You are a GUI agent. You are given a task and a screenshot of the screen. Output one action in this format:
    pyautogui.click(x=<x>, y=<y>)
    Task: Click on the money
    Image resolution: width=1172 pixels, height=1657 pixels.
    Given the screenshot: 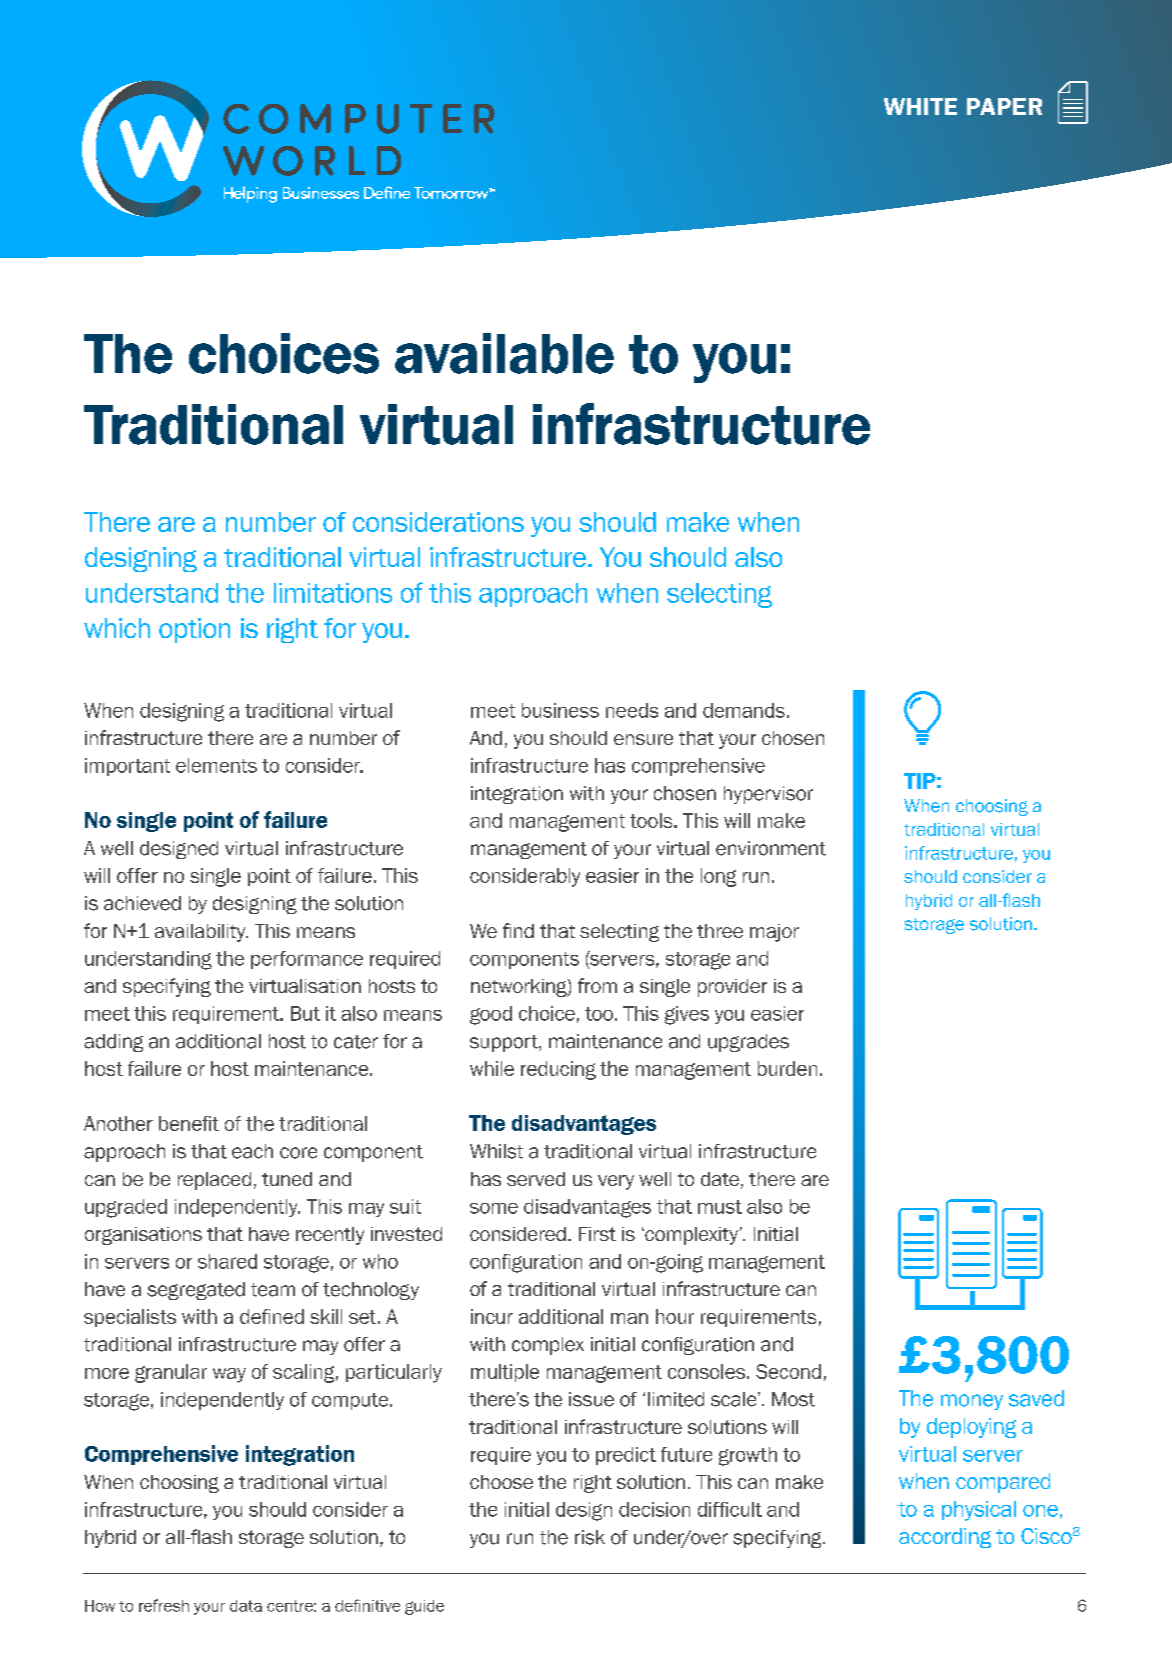 What is the action you would take?
    pyautogui.click(x=972, y=1402)
